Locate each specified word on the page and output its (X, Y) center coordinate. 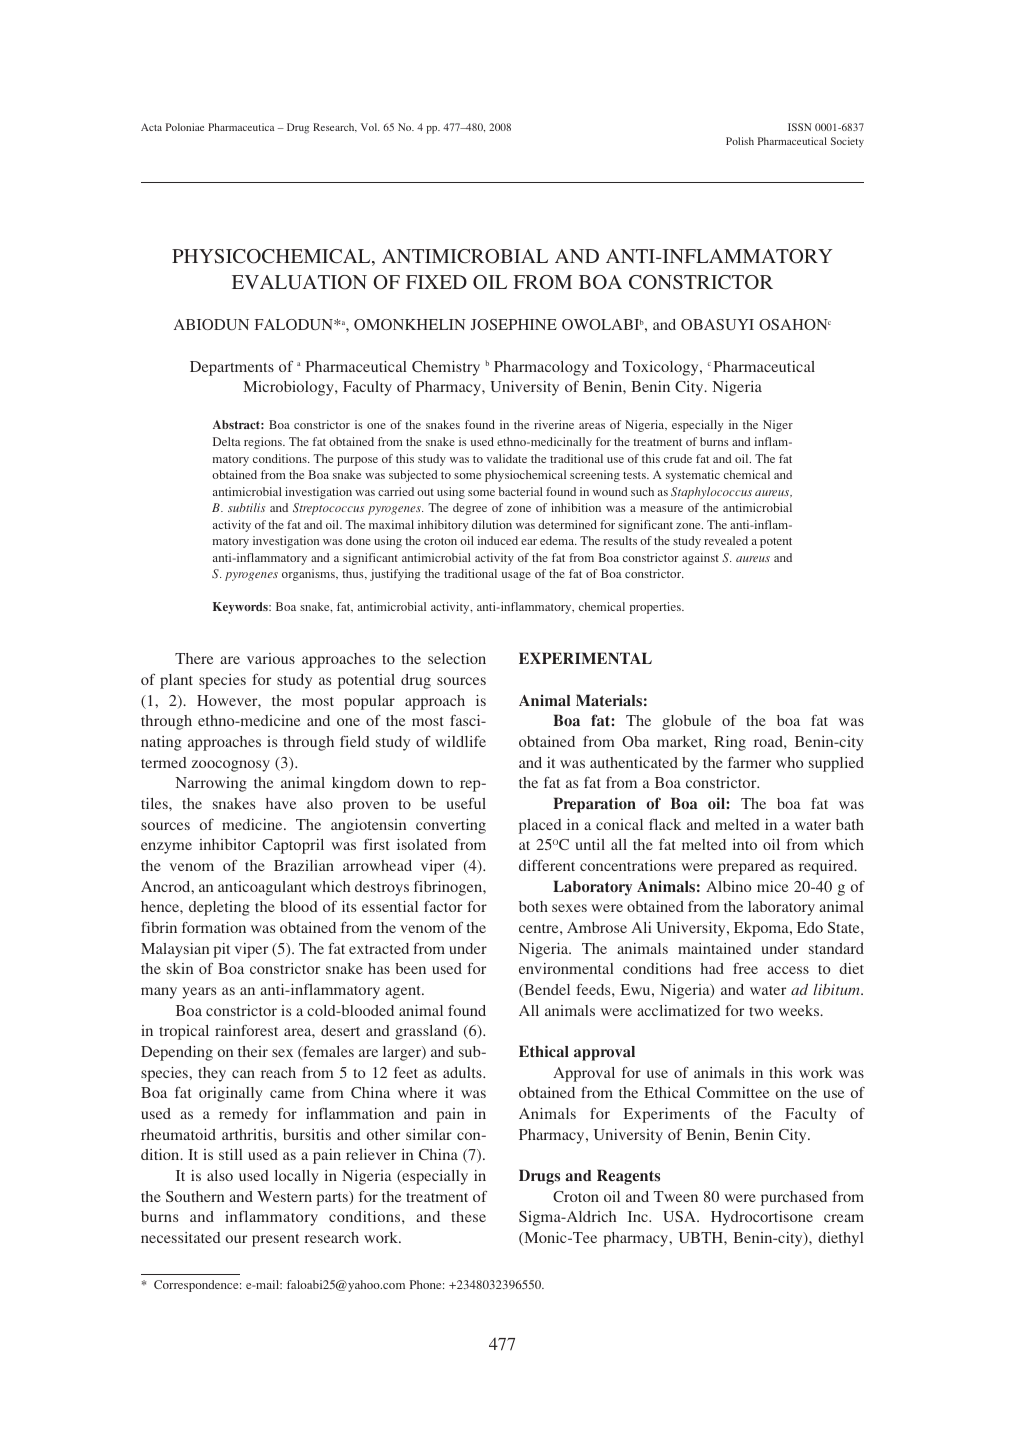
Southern (195, 1196)
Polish (740, 141)
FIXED (436, 282)
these (468, 1216)
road (769, 741)
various (271, 658)
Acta (151, 127)
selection (457, 658)
